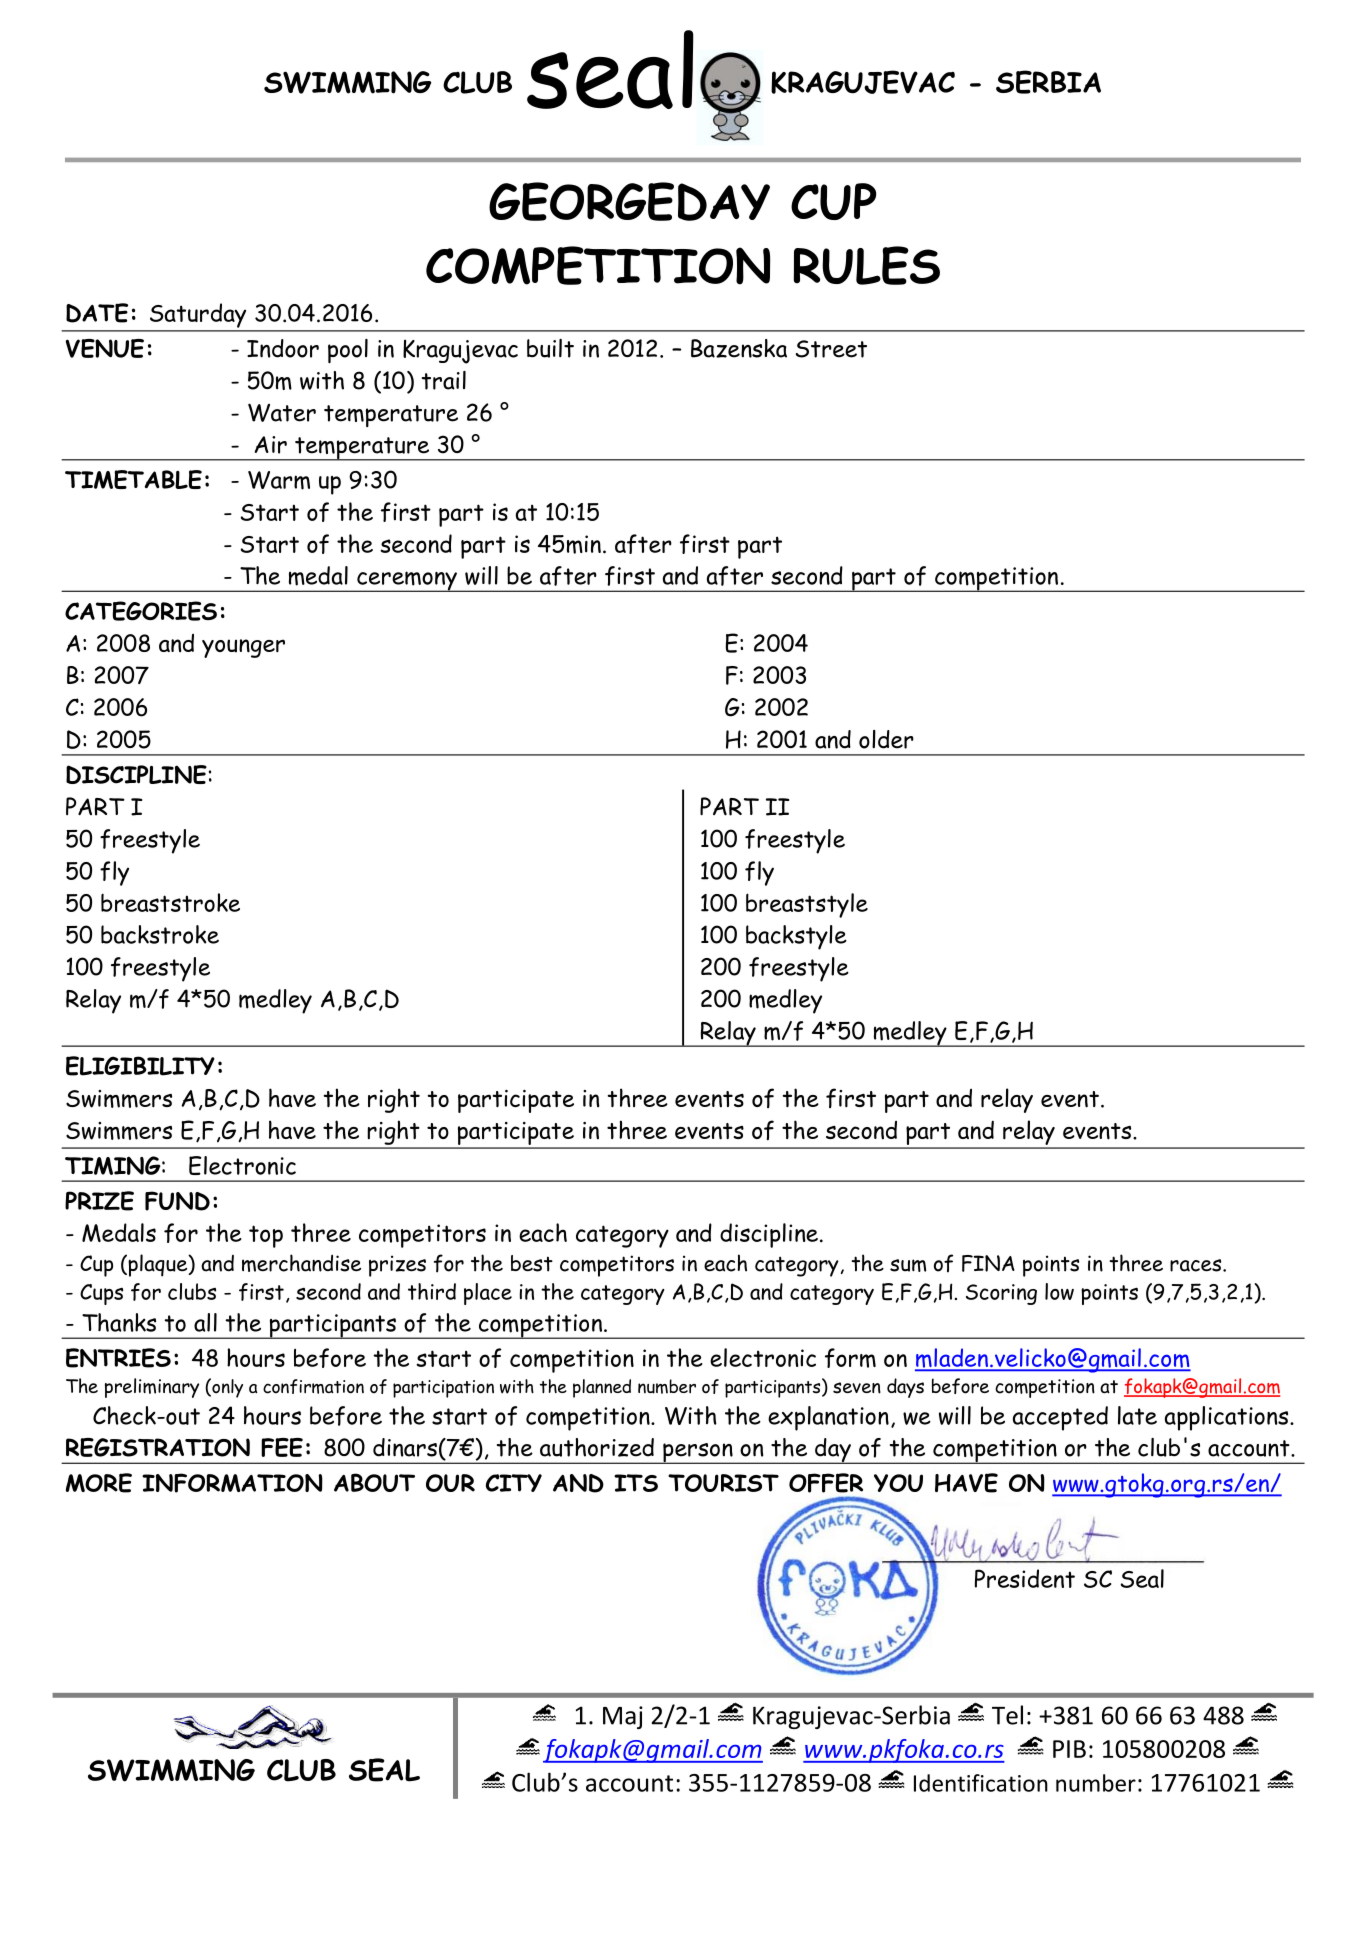  What do you see at coordinates (170, 902) in the image?
I see `breaststroke` at bounding box center [170, 902].
